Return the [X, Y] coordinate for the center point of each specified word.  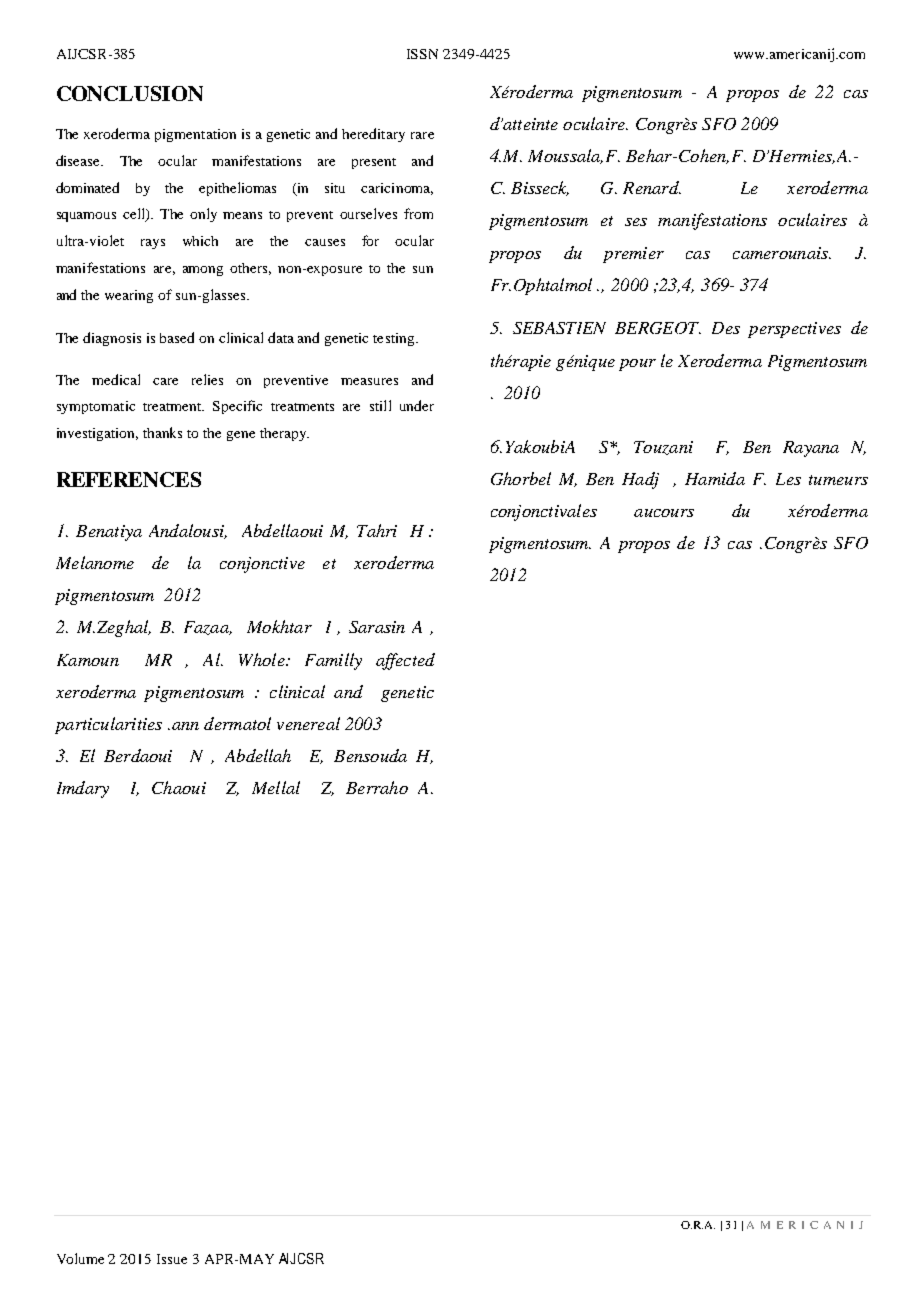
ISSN [422, 54]
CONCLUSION [130, 93]
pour [637, 365]
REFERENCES [129, 479]
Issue [172, 1259]
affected [405, 661]
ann [185, 726]
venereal [308, 723]
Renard [652, 187]
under [417, 405]
